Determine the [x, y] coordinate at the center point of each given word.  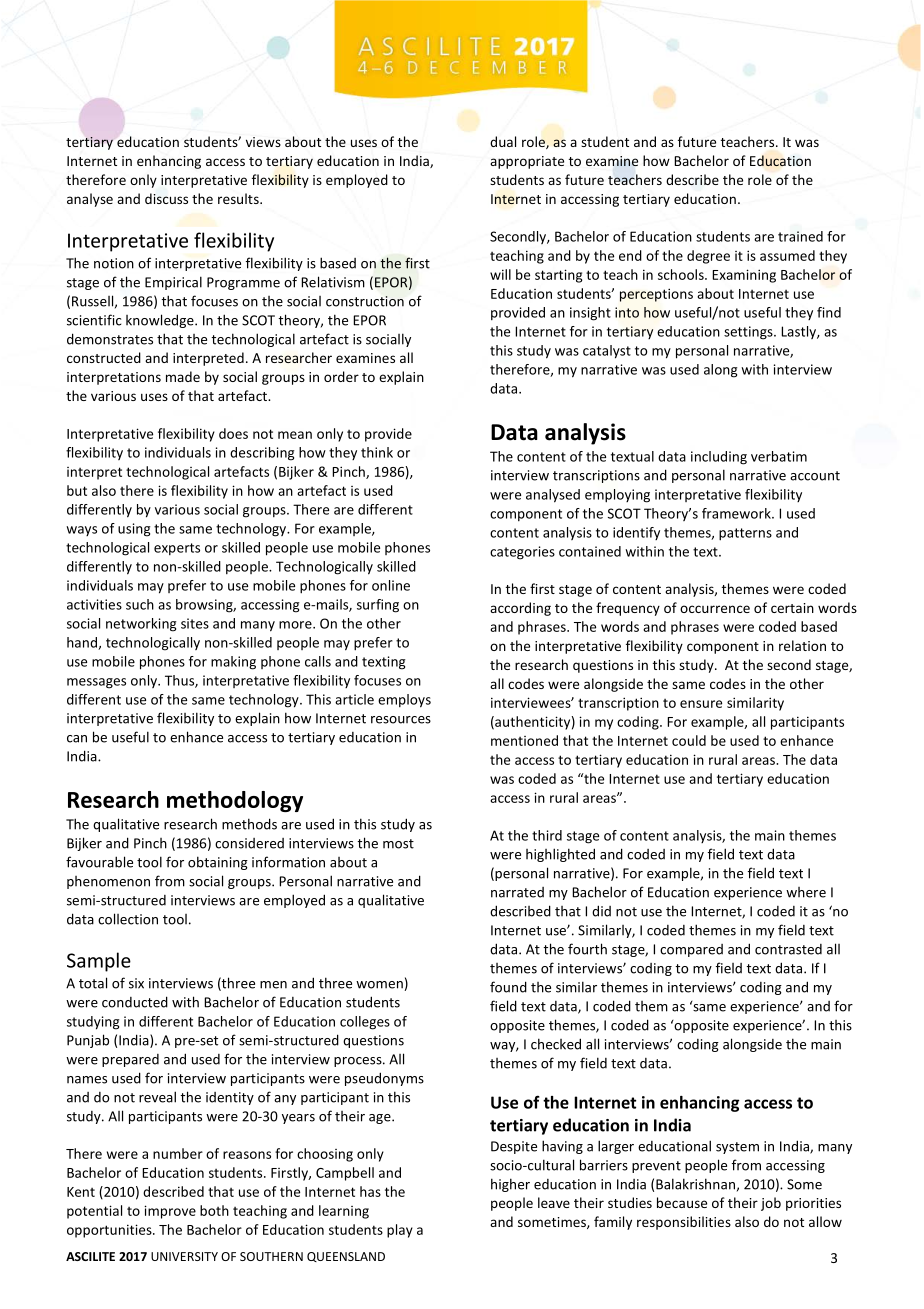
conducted [135, 1002]
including [719, 458]
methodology [235, 801]
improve [170, 1212]
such [140, 604]
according [520, 609]
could [689, 740]
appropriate [527, 162]
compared [691, 950]
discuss [166, 198]
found [508, 987]
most [398, 844]
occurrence [715, 609]
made [183, 376]
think [377, 452]
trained [800, 236]
